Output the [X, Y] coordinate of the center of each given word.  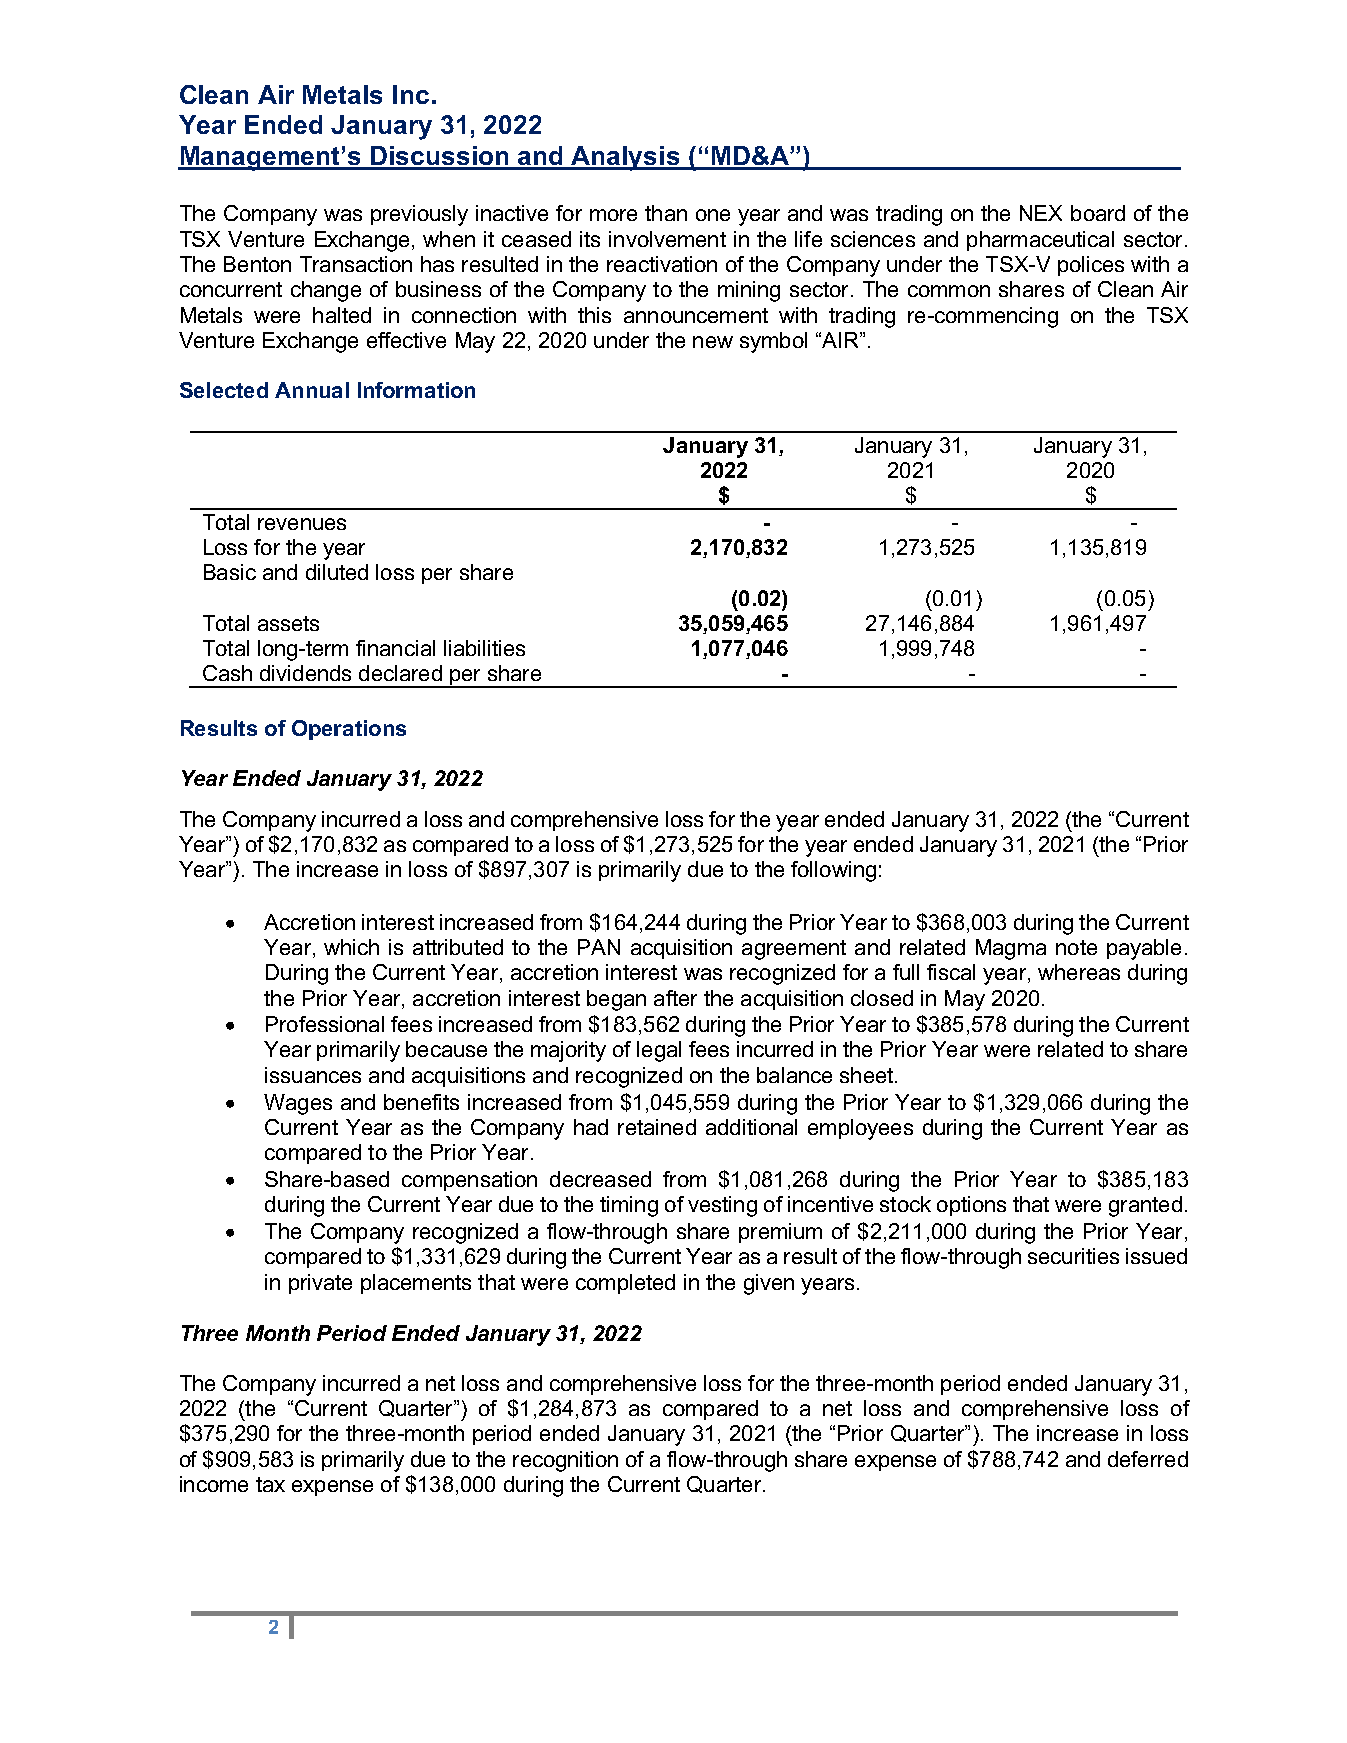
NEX [1041, 213]
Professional [325, 1024]
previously [419, 215]
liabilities [484, 648]
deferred [1148, 1459]
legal [659, 1051]
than [666, 213]
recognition [565, 1461]
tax [270, 1484]
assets [288, 623]
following [833, 871]
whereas [1079, 972]
